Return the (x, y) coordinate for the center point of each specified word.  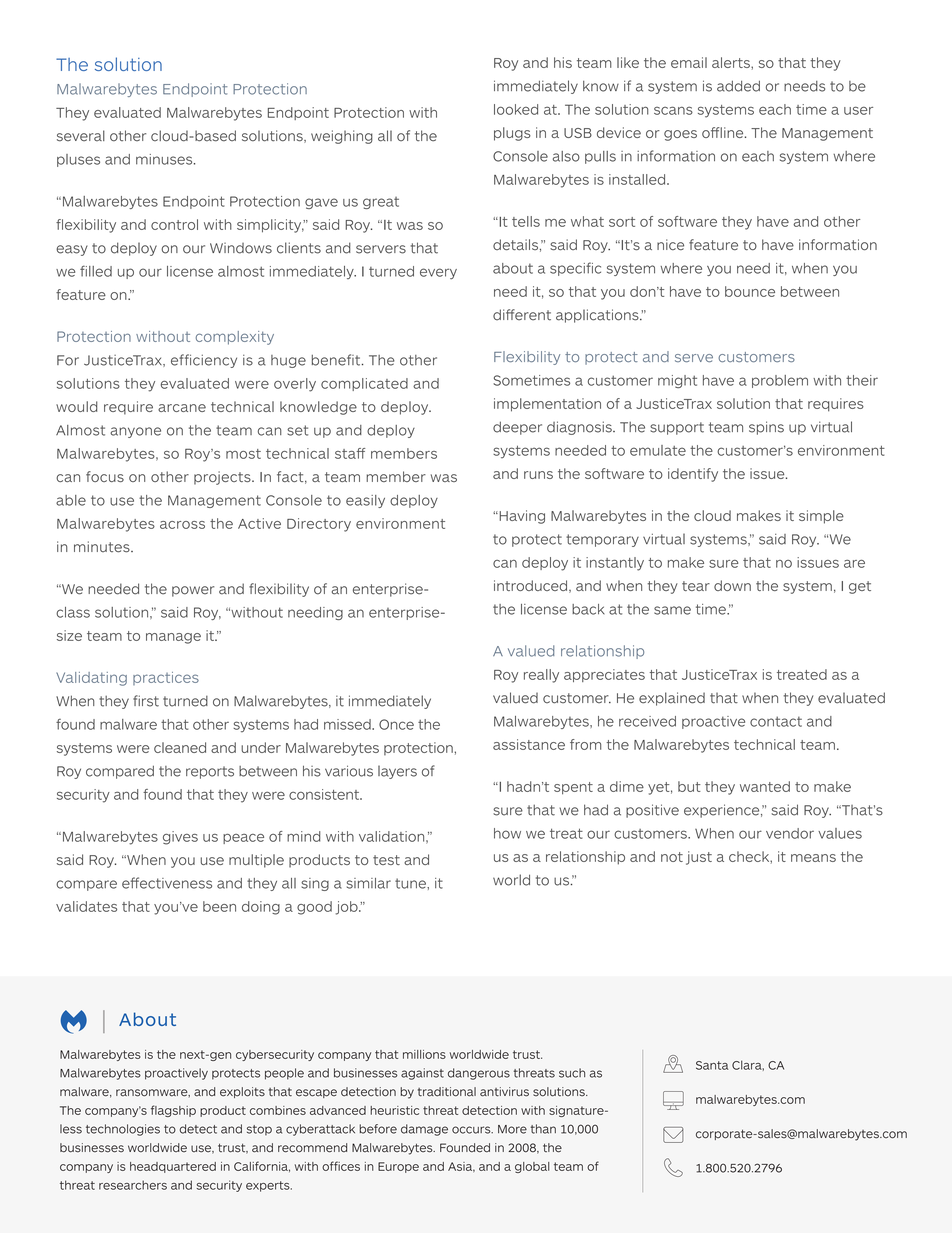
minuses (165, 159)
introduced (530, 585)
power (193, 591)
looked (516, 109)
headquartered (173, 1167)
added (738, 86)
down (732, 585)
